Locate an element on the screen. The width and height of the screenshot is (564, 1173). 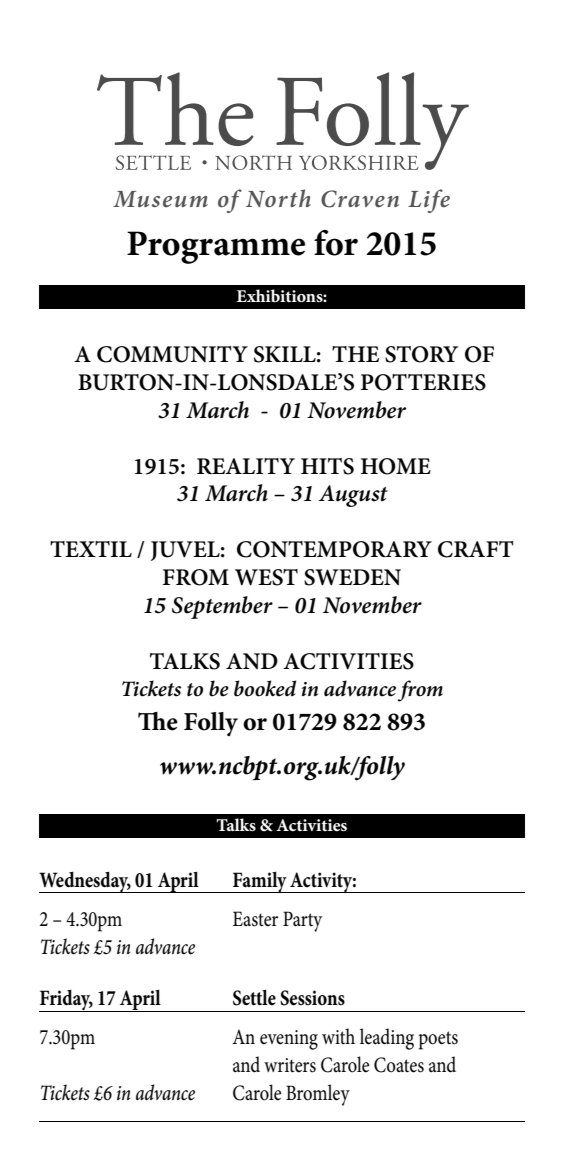
Programme is located at coordinates (216, 247).
